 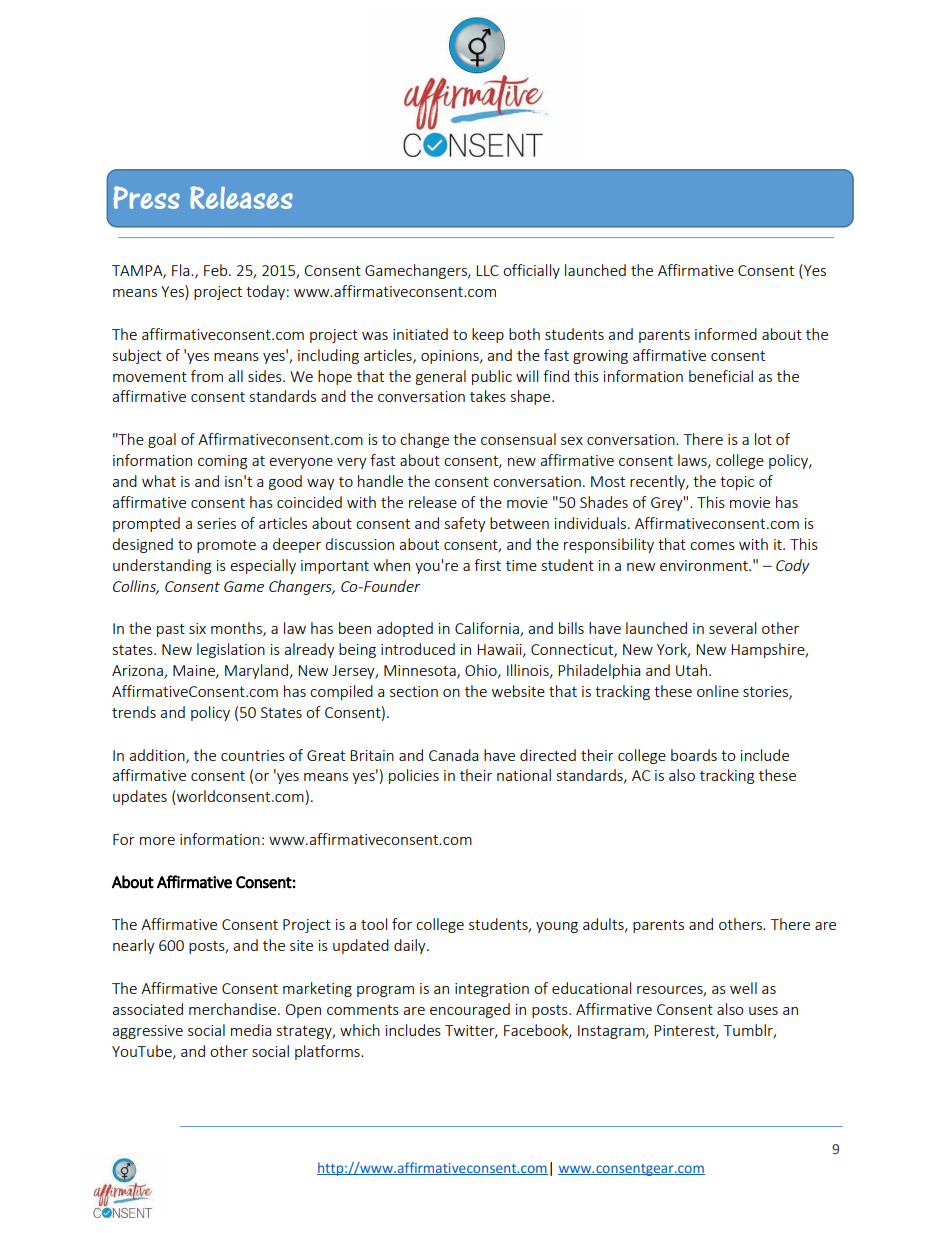 What do you see at coordinates (197, 628) in the screenshot?
I see `six` at bounding box center [197, 628].
